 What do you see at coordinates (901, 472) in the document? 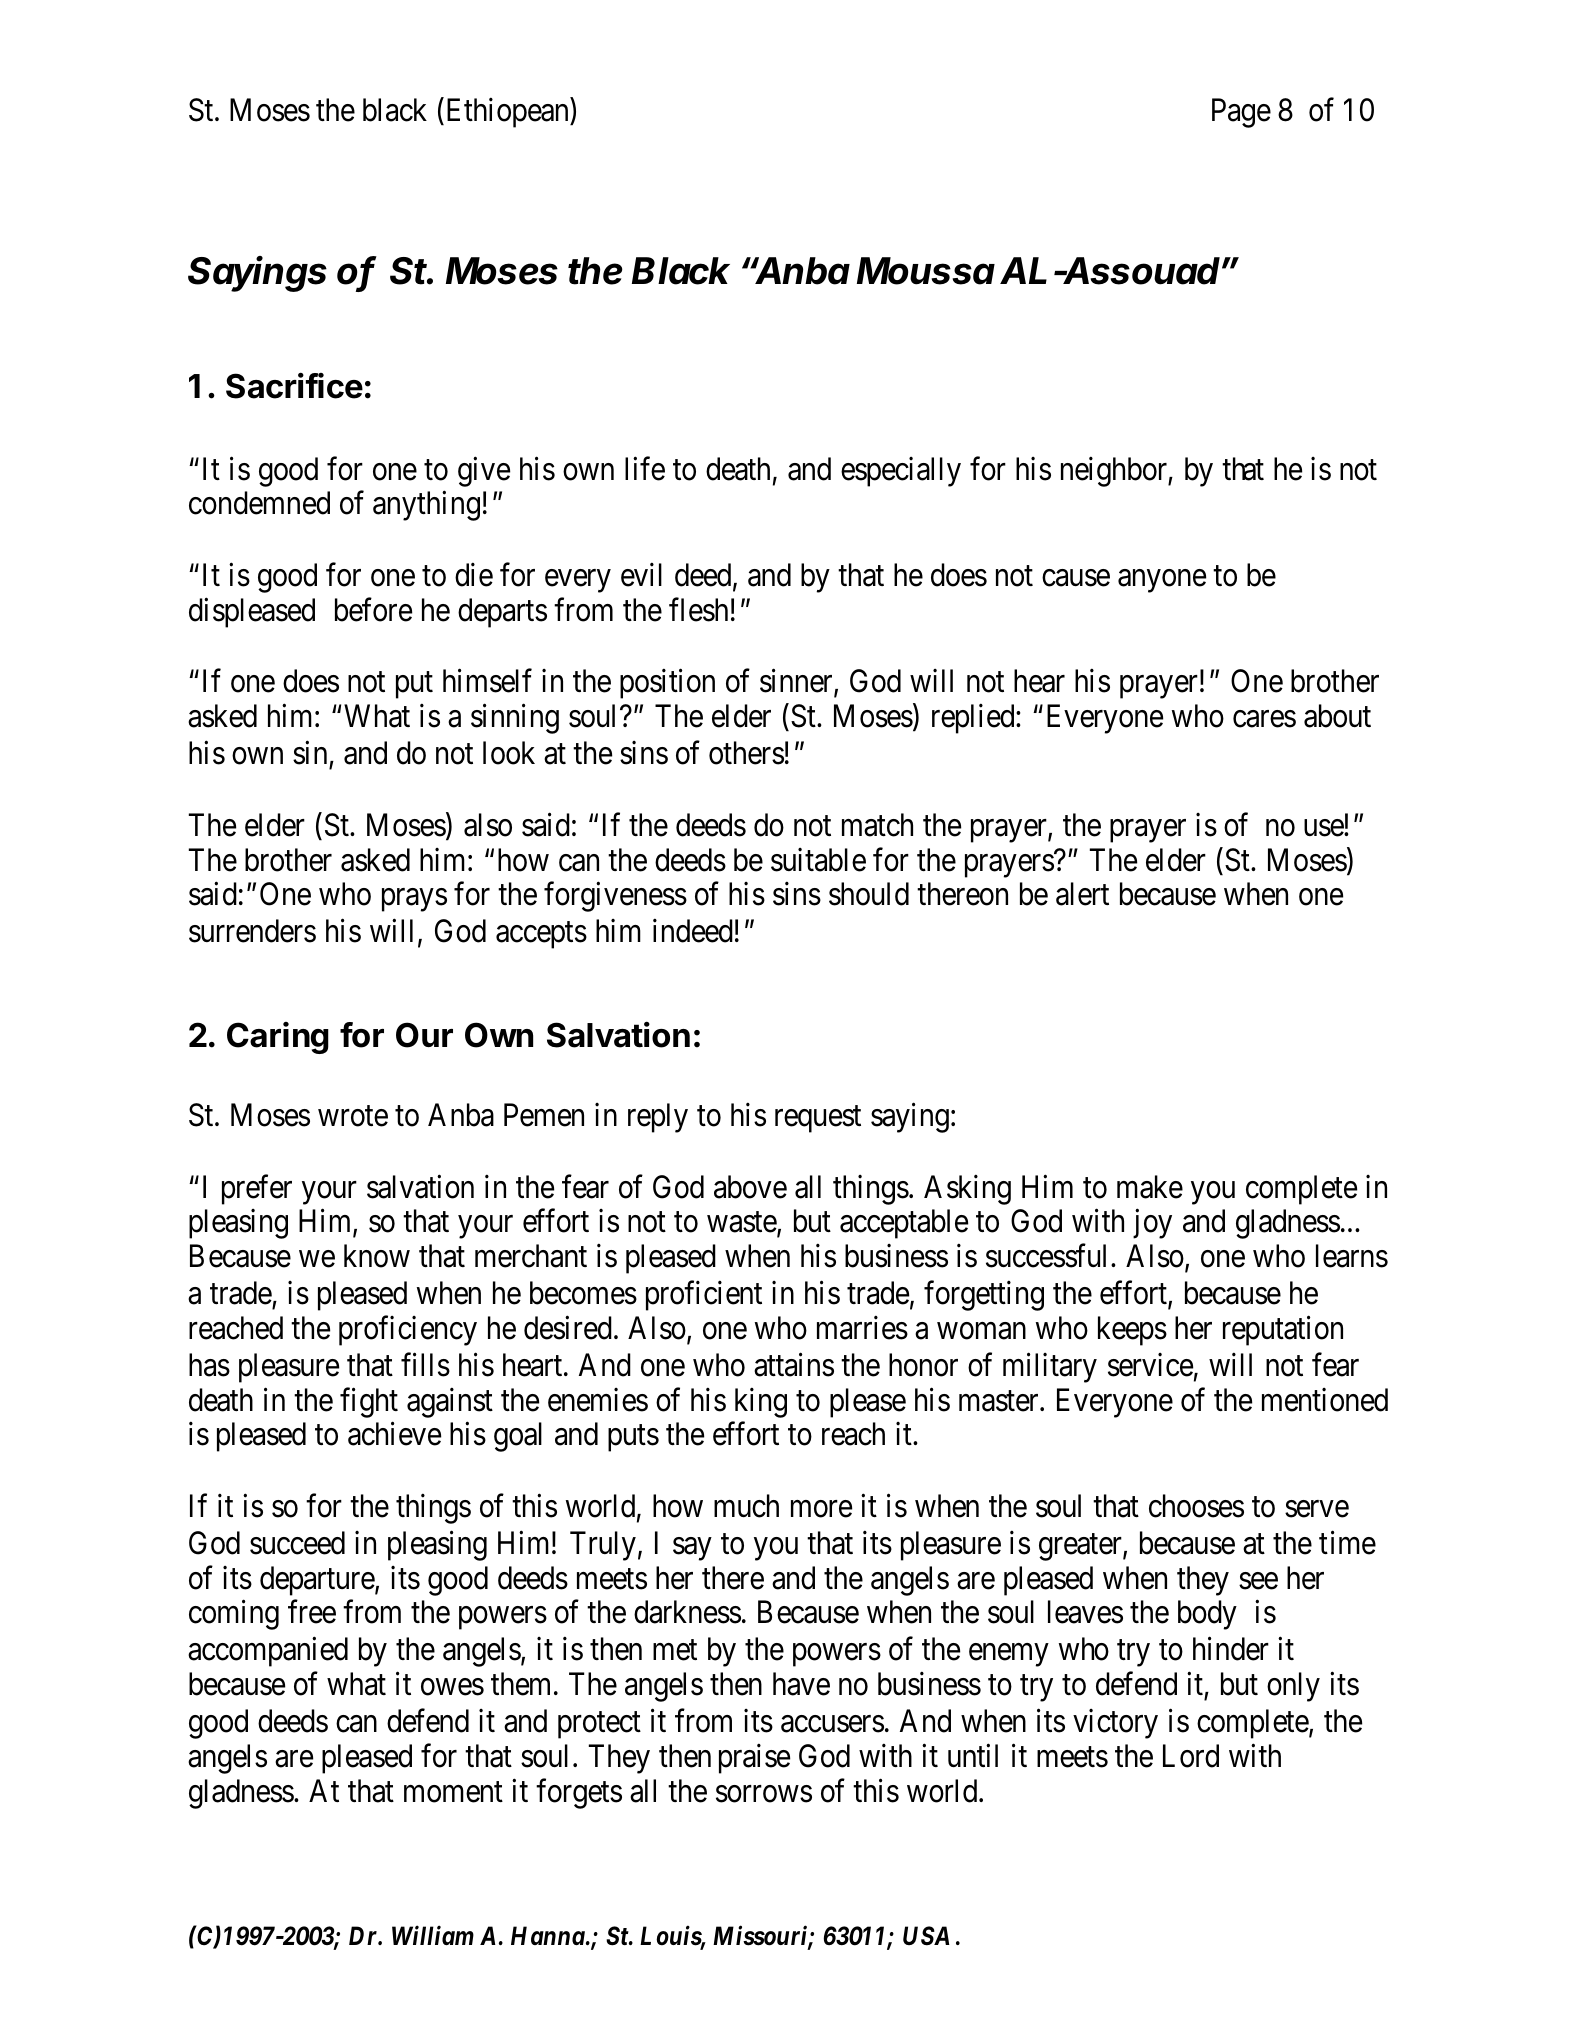
I see `especially` at bounding box center [901, 472].
